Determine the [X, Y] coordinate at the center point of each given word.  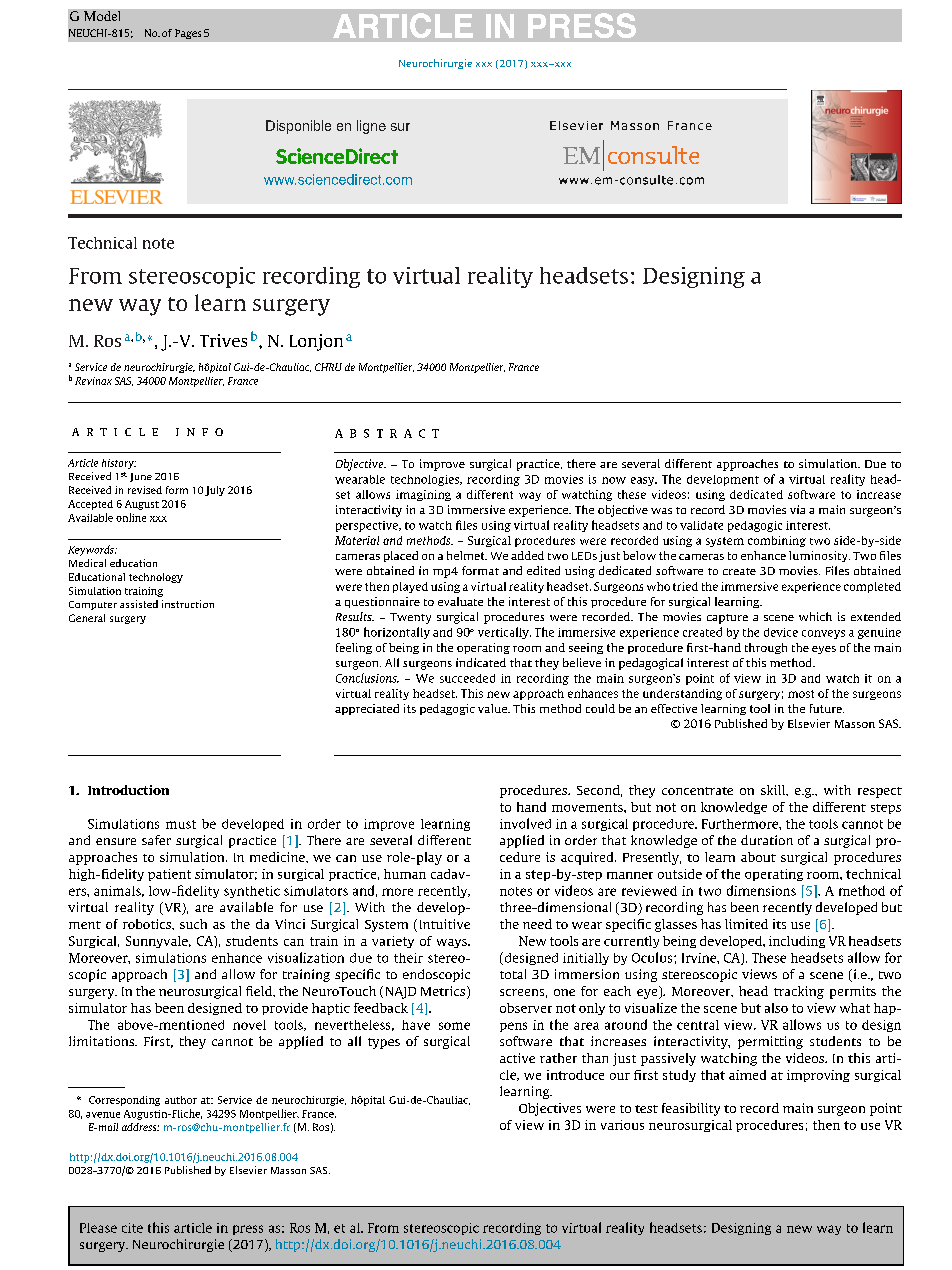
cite [132, 1228]
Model [102, 16]
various [622, 1125]
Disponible [298, 127]
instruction [188, 604]
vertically [504, 633]
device [781, 632]
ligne [371, 127]
